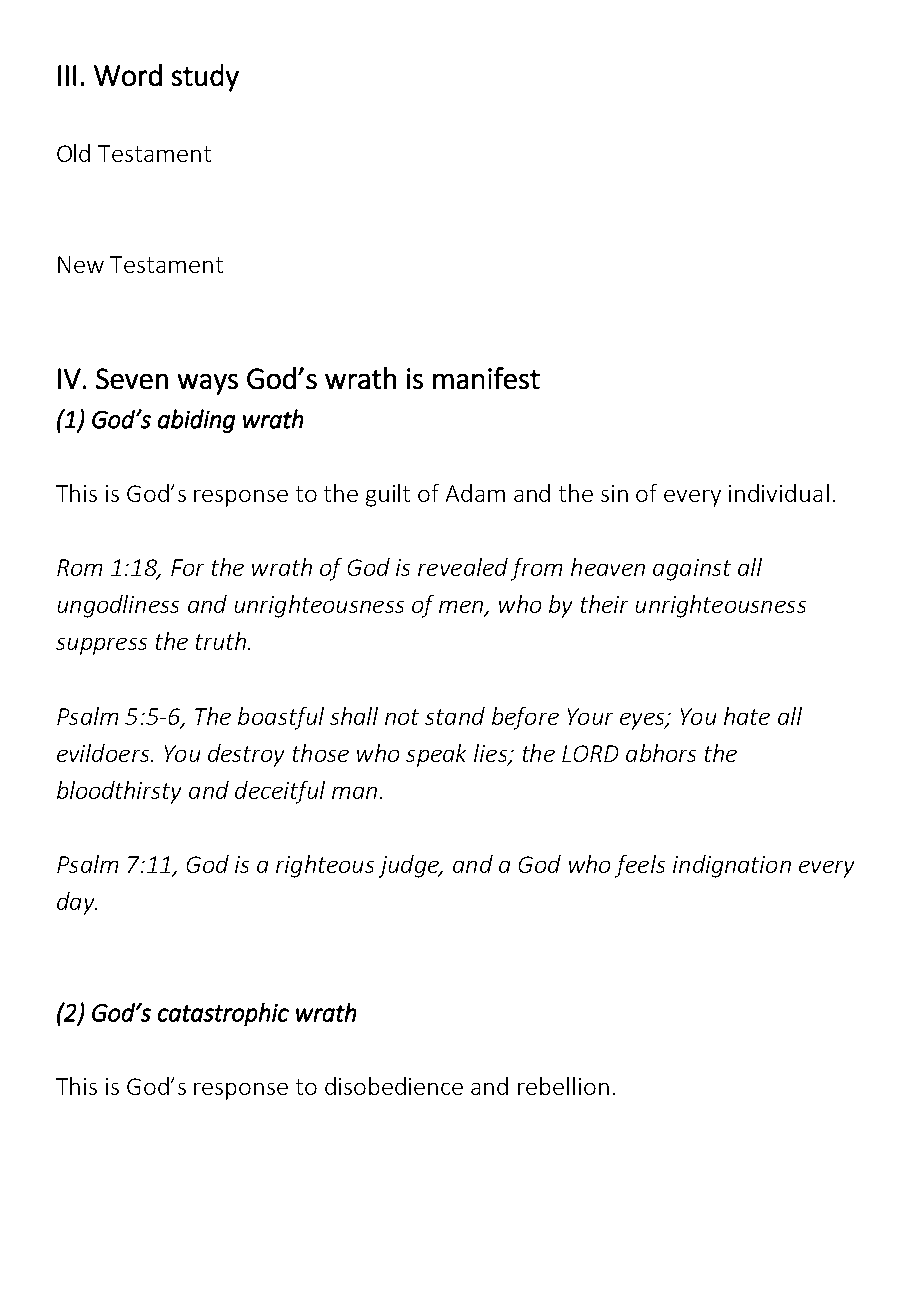  What do you see at coordinates (486, 378) in the document?
I see `manifest` at bounding box center [486, 378].
